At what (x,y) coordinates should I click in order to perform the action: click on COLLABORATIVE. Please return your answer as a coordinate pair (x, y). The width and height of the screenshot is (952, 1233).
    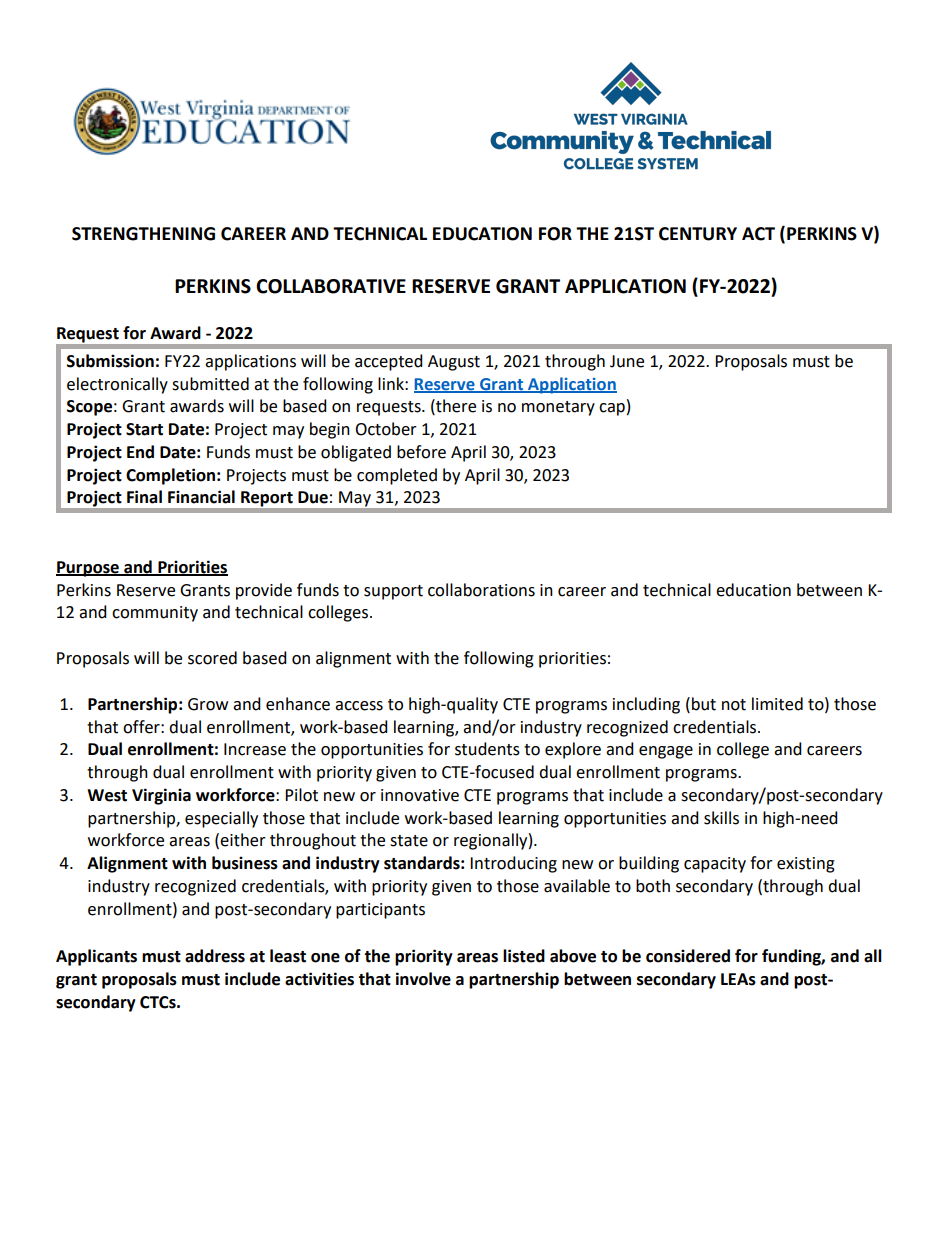
    Looking at the image, I should click on (331, 286).
